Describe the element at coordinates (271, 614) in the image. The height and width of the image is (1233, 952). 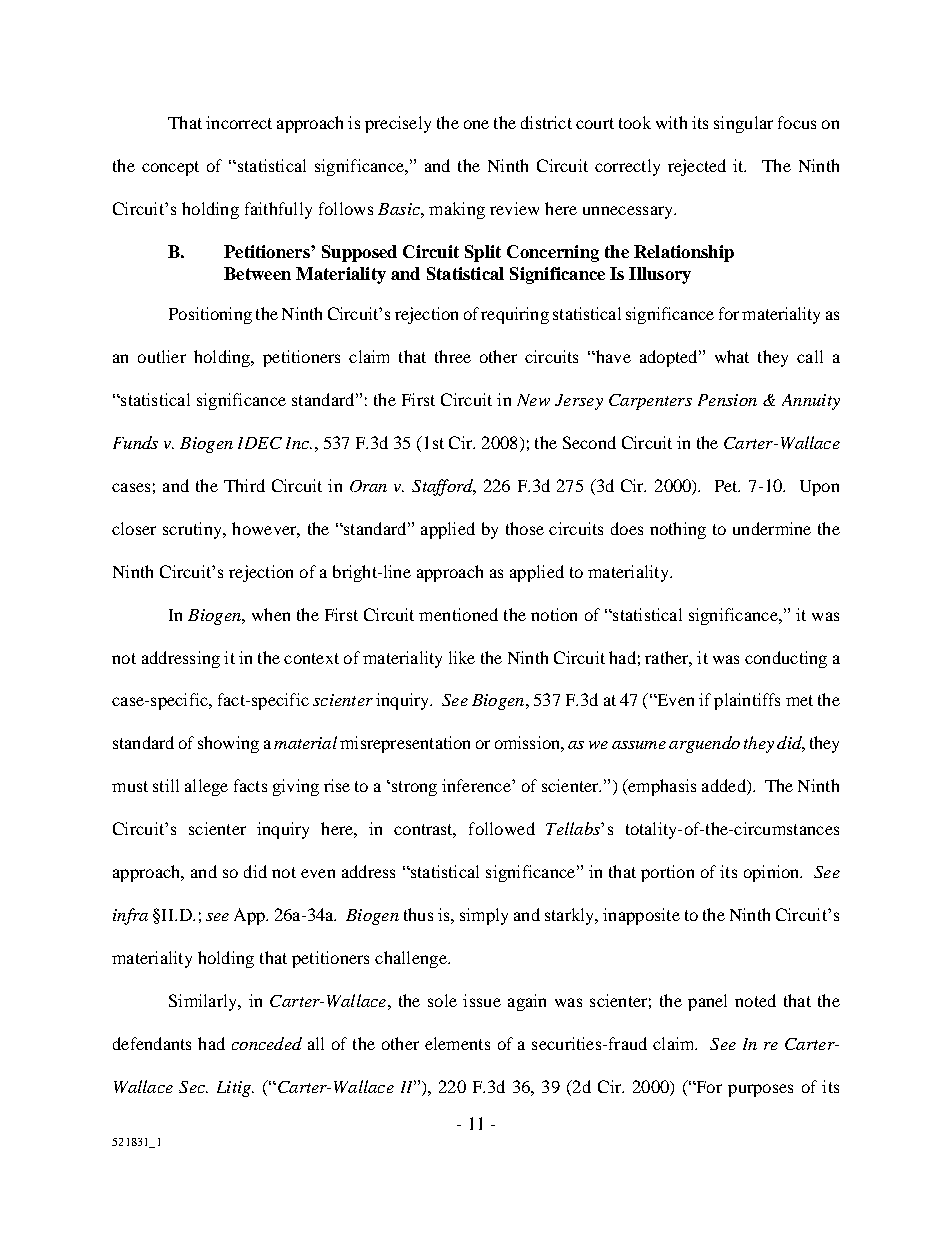
I see `when` at that location.
